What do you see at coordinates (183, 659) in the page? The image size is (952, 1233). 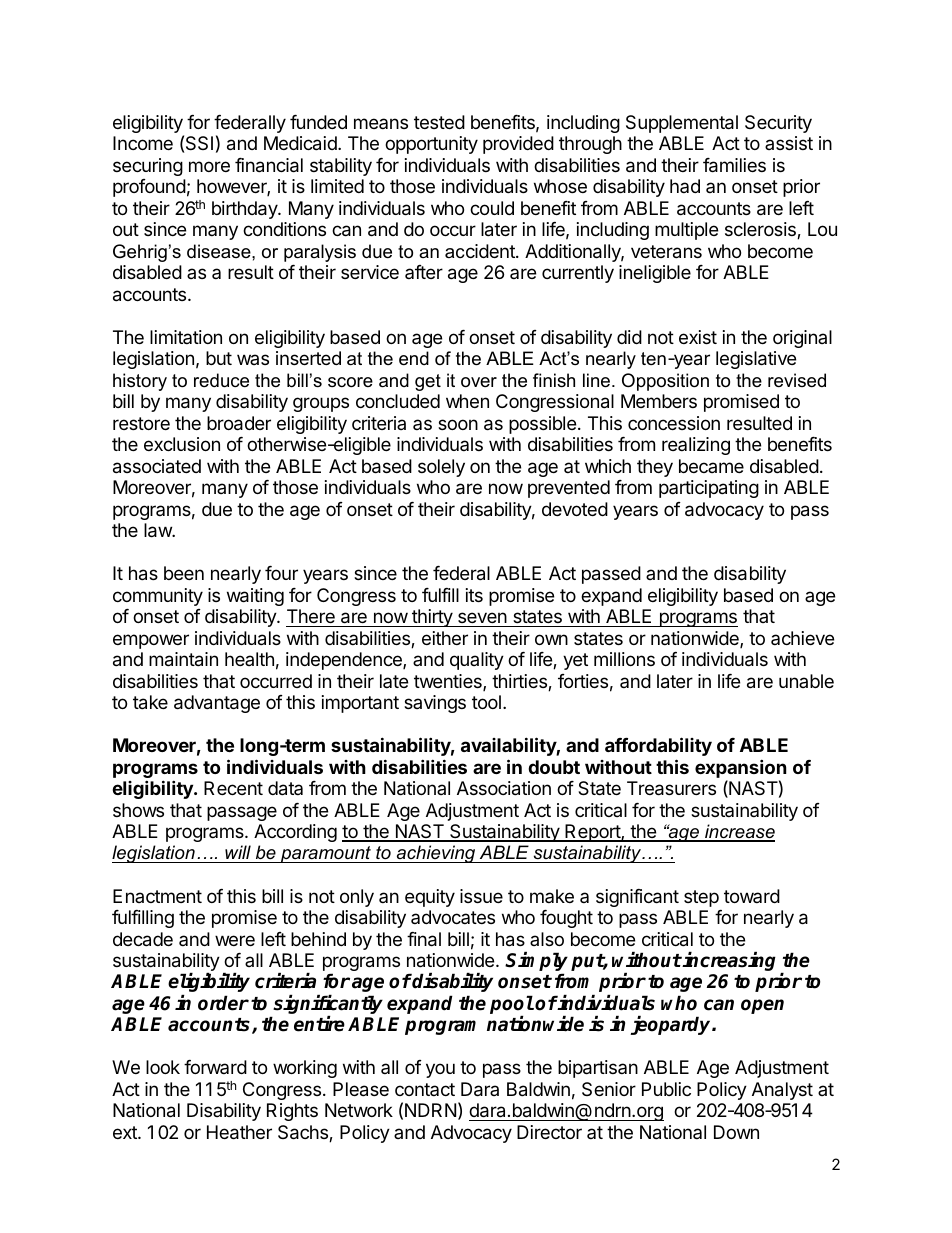 I see `maintain` at bounding box center [183, 659].
